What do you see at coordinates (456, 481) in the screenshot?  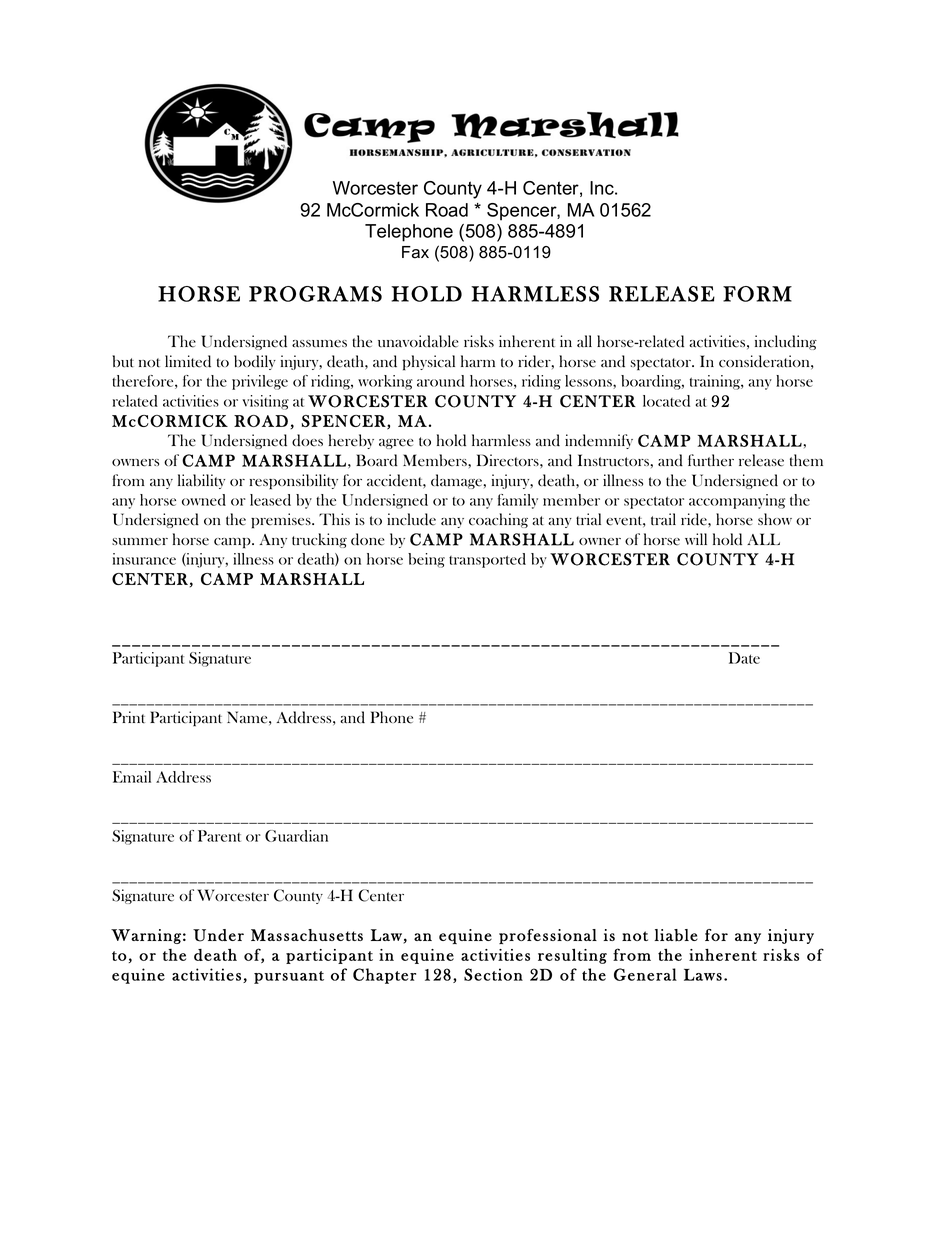 I see `damage` at bounding box center [456, 481].
